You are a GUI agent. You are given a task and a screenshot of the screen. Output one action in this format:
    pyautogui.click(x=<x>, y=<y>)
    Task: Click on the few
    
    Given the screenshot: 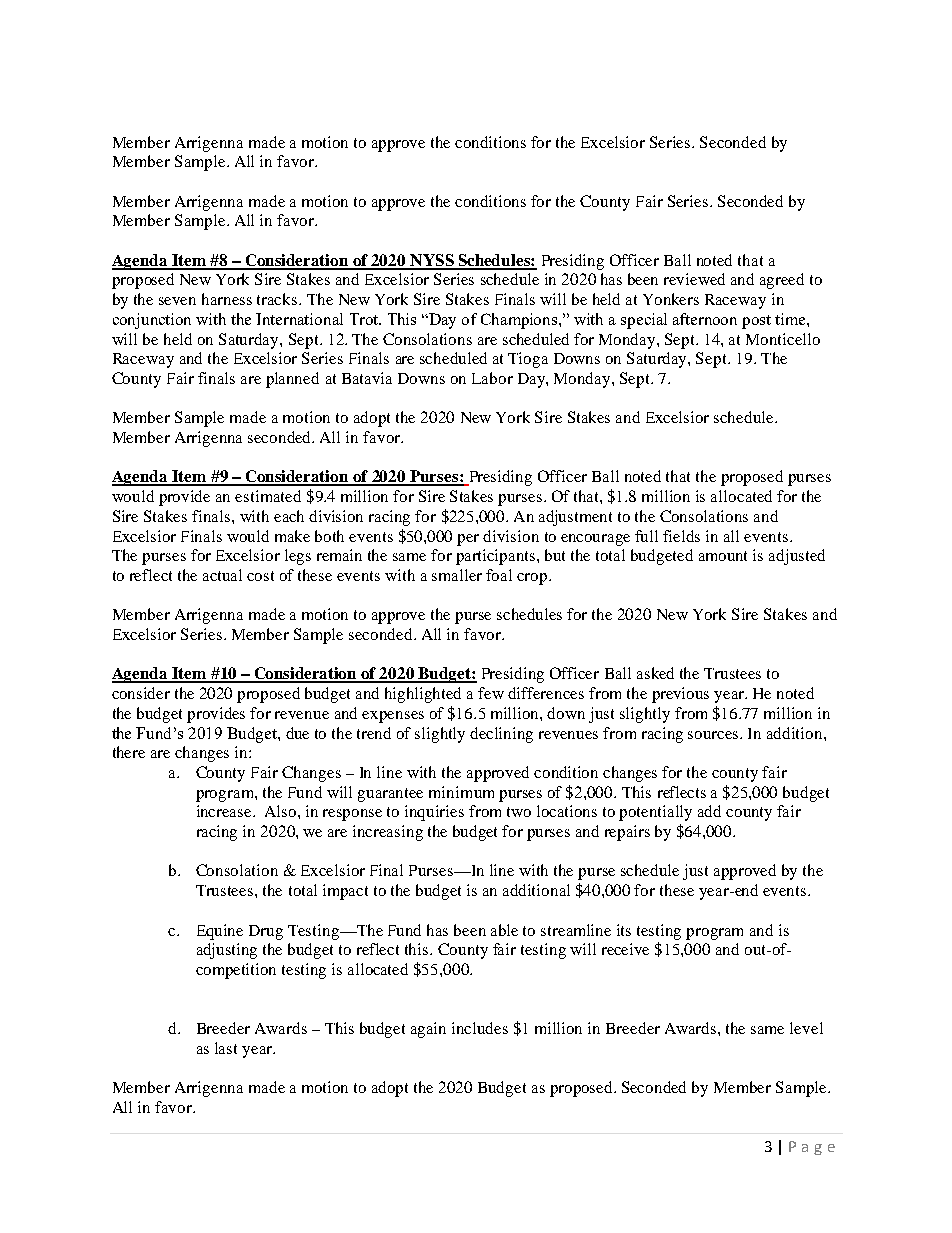 What is the action you would take?
    pyautogui.click(x=491, y=693)
